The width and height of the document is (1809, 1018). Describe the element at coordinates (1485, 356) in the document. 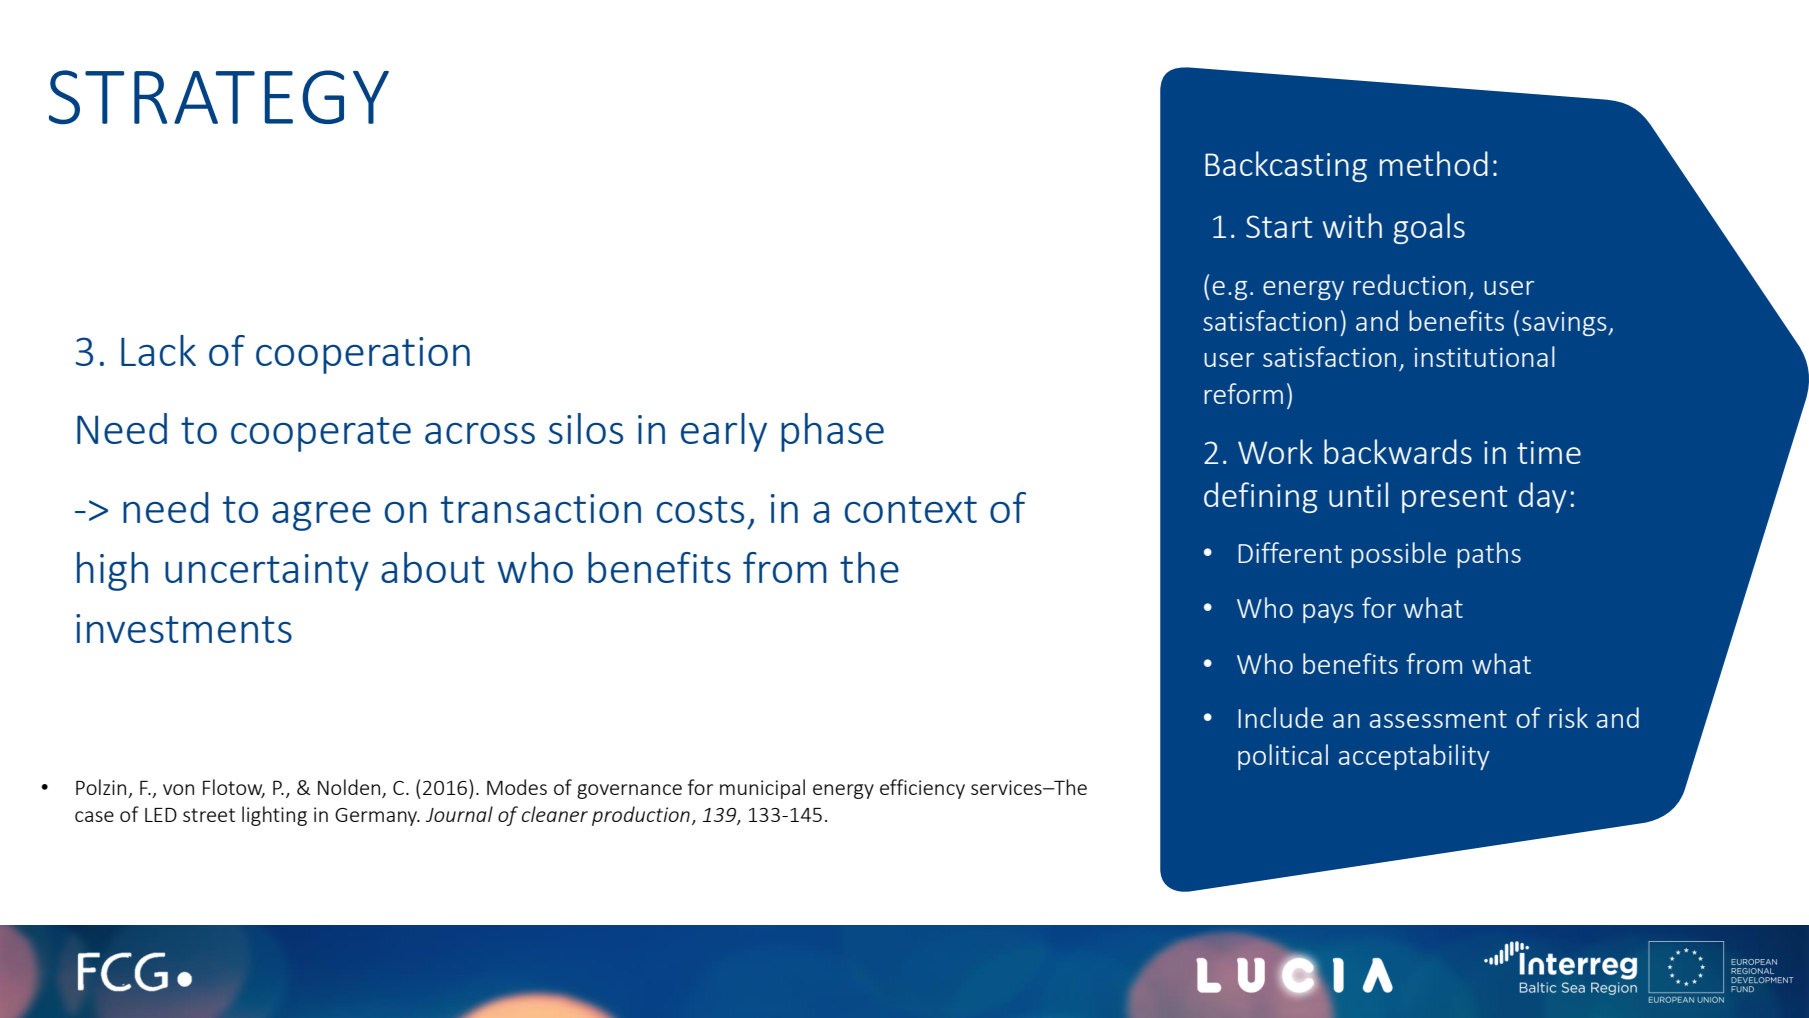

I see `institutional` at that location.
